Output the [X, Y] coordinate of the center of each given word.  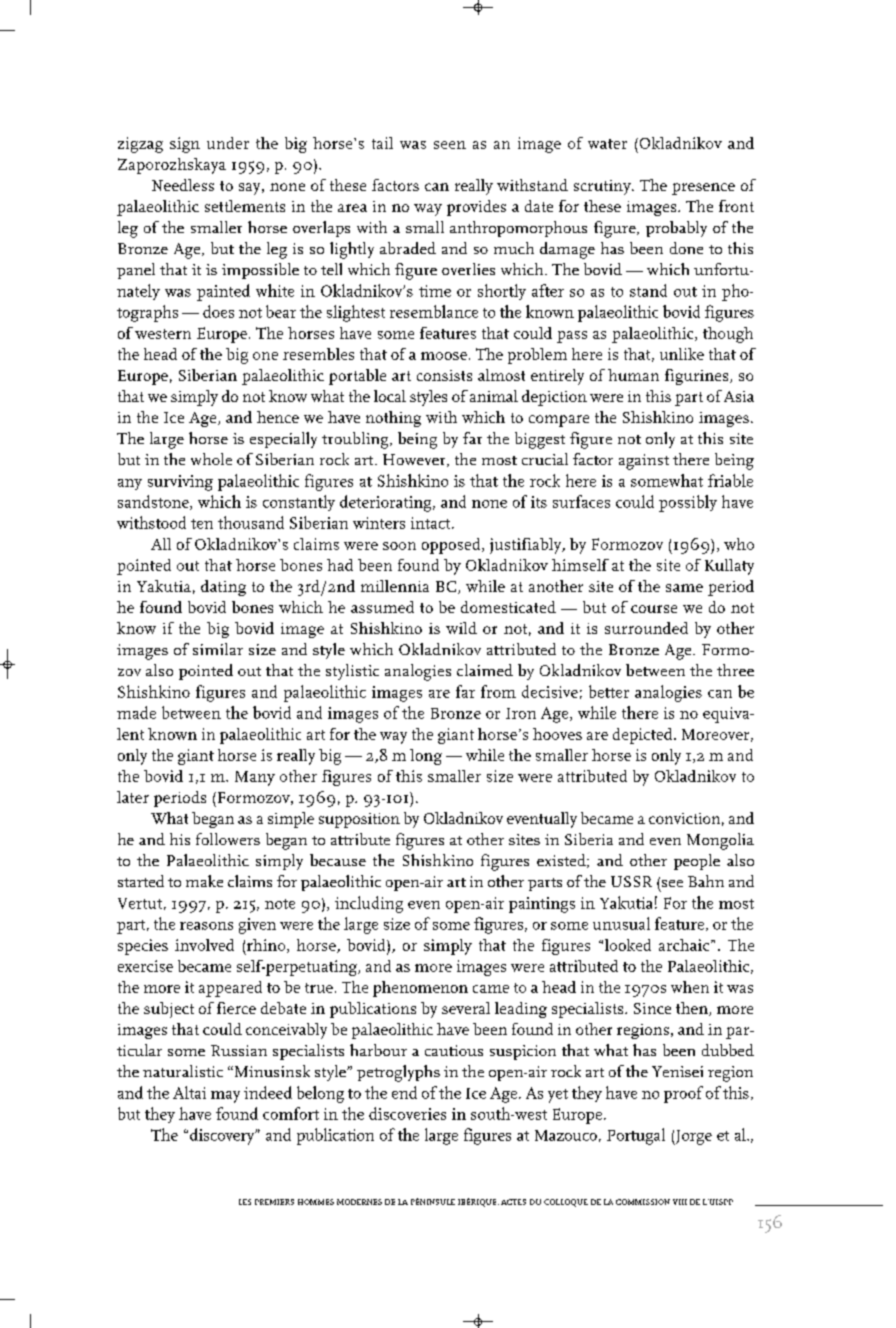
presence [703, 189]
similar [218, 649]
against [644, 462]
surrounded [646, 628]
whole [211, 459]
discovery [223, 1136]
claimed [485, 670]
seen [450, 145]
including [369, 904]
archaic [685, 945]
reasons [206, 926]
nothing [393, 419]
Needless [183, 185]
